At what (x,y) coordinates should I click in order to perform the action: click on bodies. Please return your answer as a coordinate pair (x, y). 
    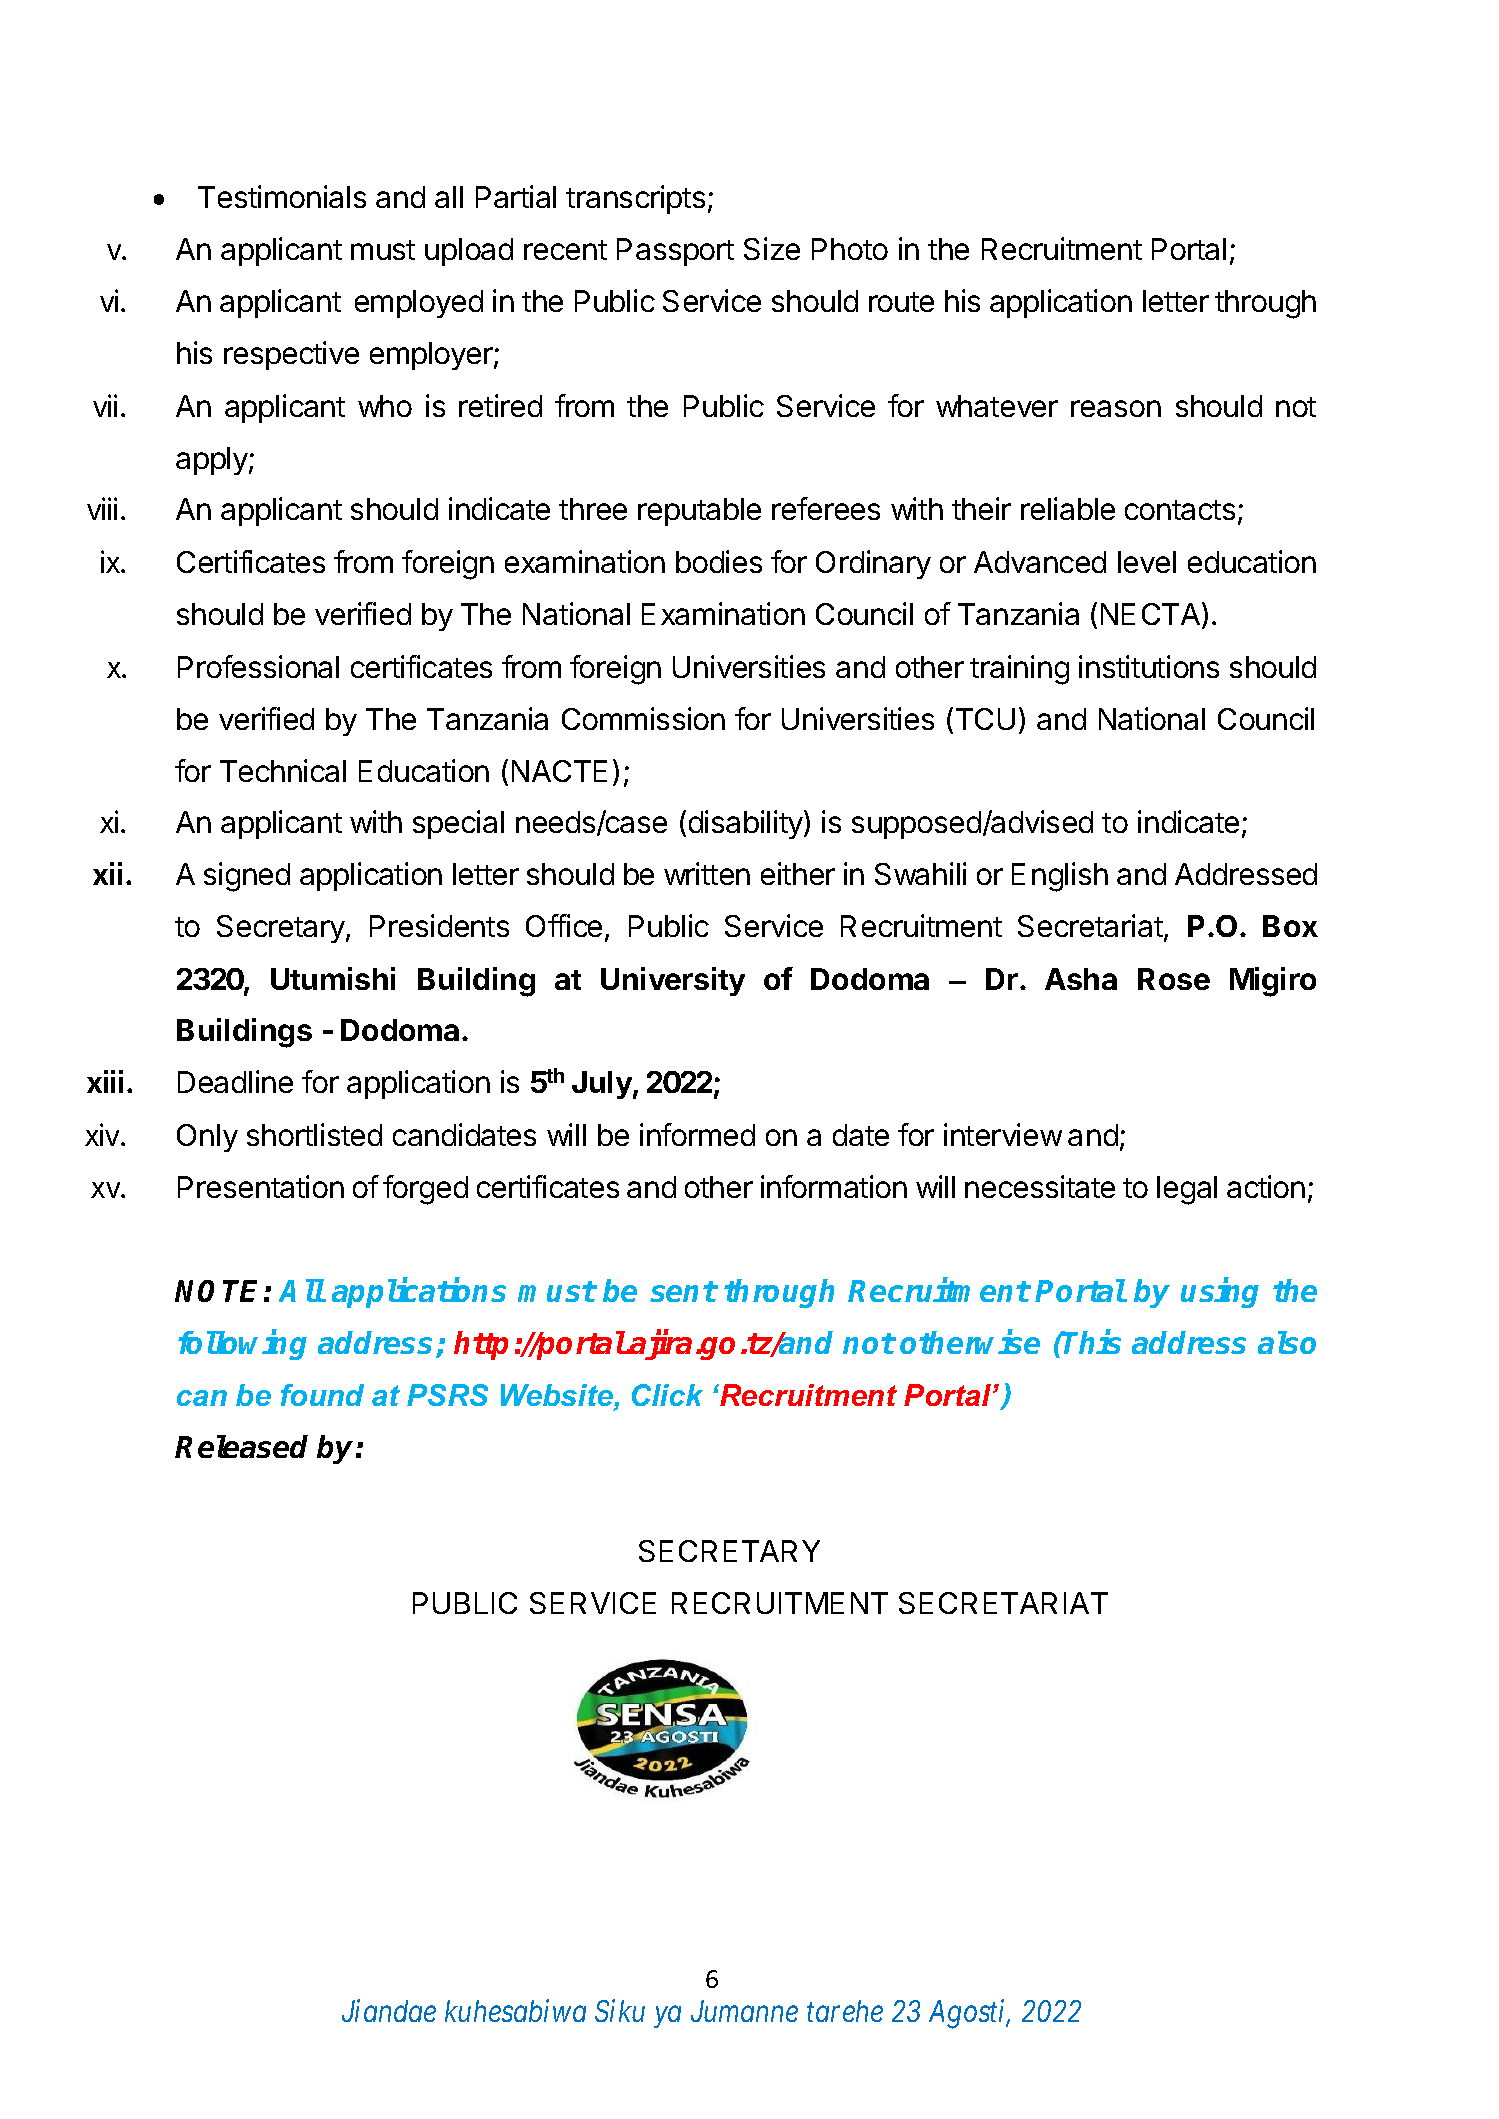
    Looking at the image, I should click on (719, 561).
